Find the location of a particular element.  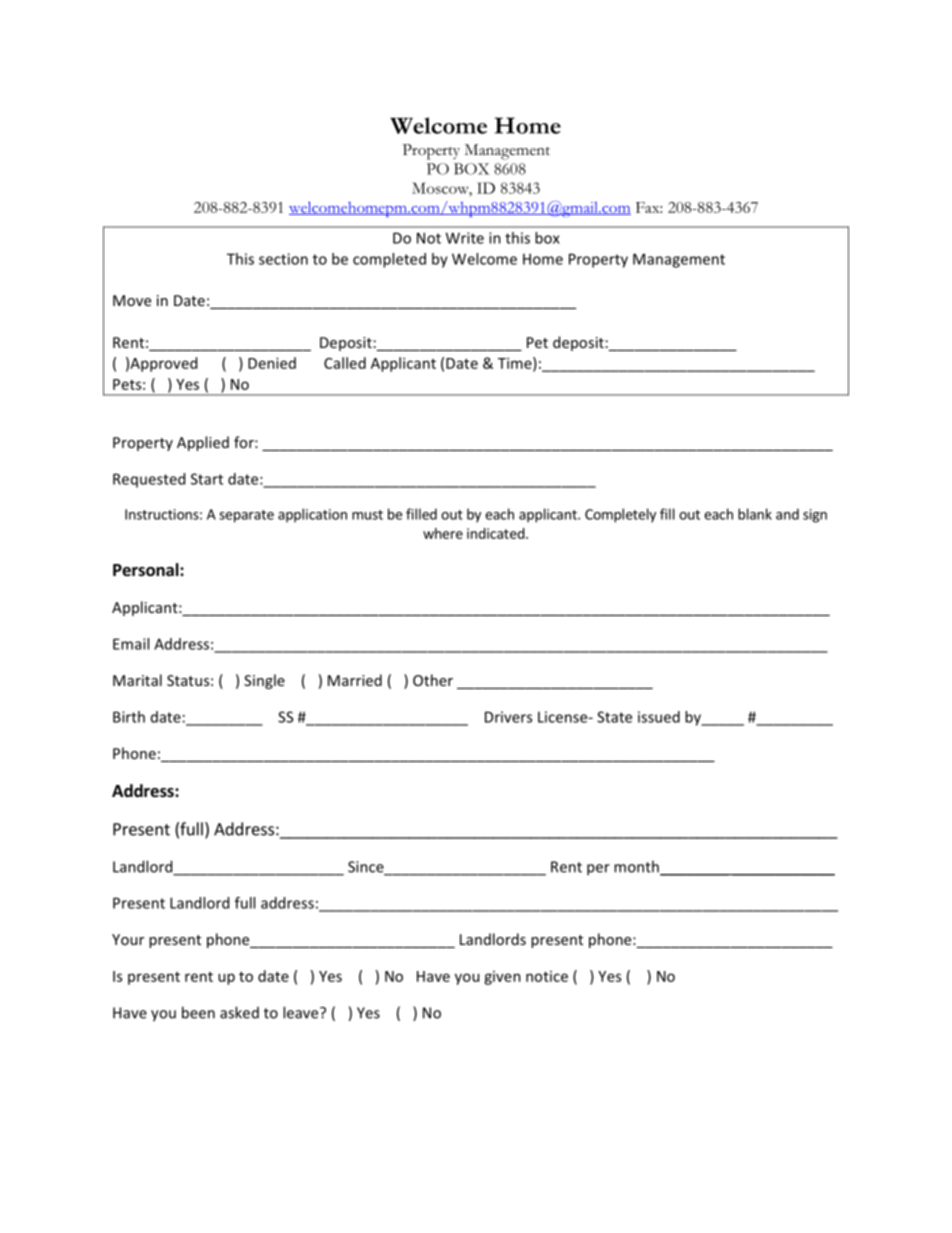

Birth is located at coordinates (129, 717).
